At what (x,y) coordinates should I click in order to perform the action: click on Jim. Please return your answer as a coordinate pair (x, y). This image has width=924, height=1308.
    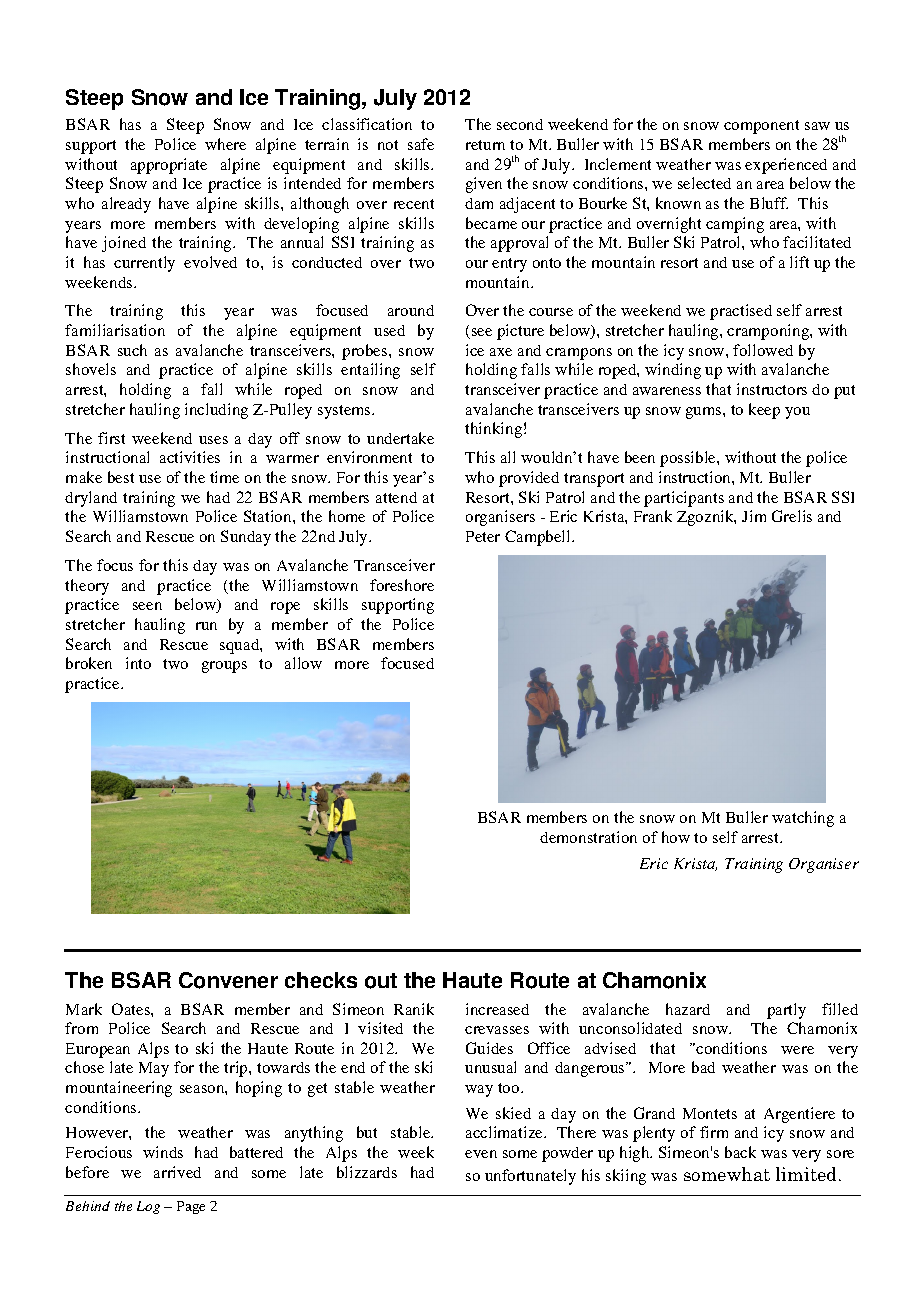
    Looking at the image, I should click on (754, 516).
